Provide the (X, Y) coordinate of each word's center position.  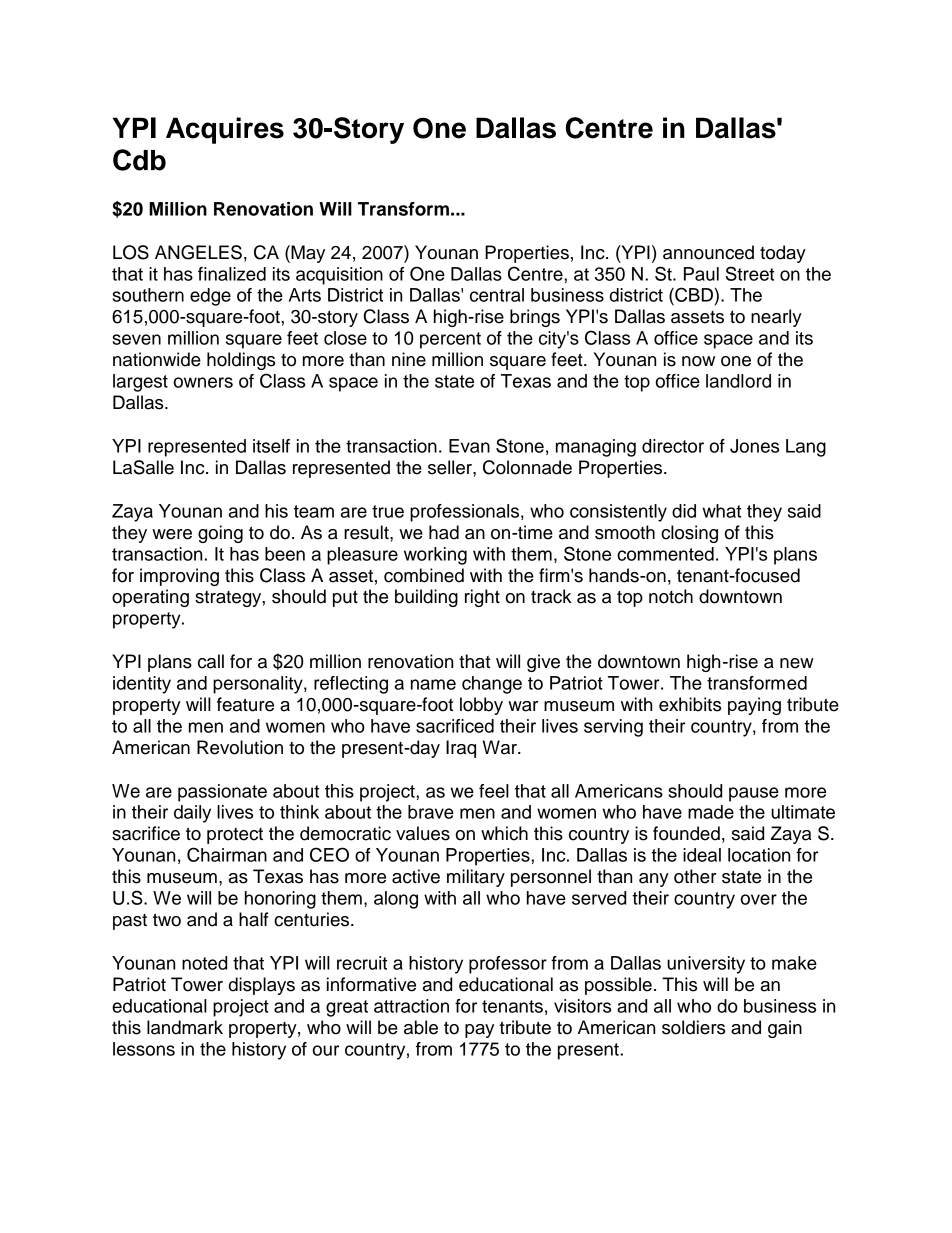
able (421, 1027)
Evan (469, 446)
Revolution (240, 747)
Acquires (225, 130)
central (497, 295)
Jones (754, 446)
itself (271, 446)
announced (708, 252)
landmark (185, 1027)
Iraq (461, 749)
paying (754, 706)
